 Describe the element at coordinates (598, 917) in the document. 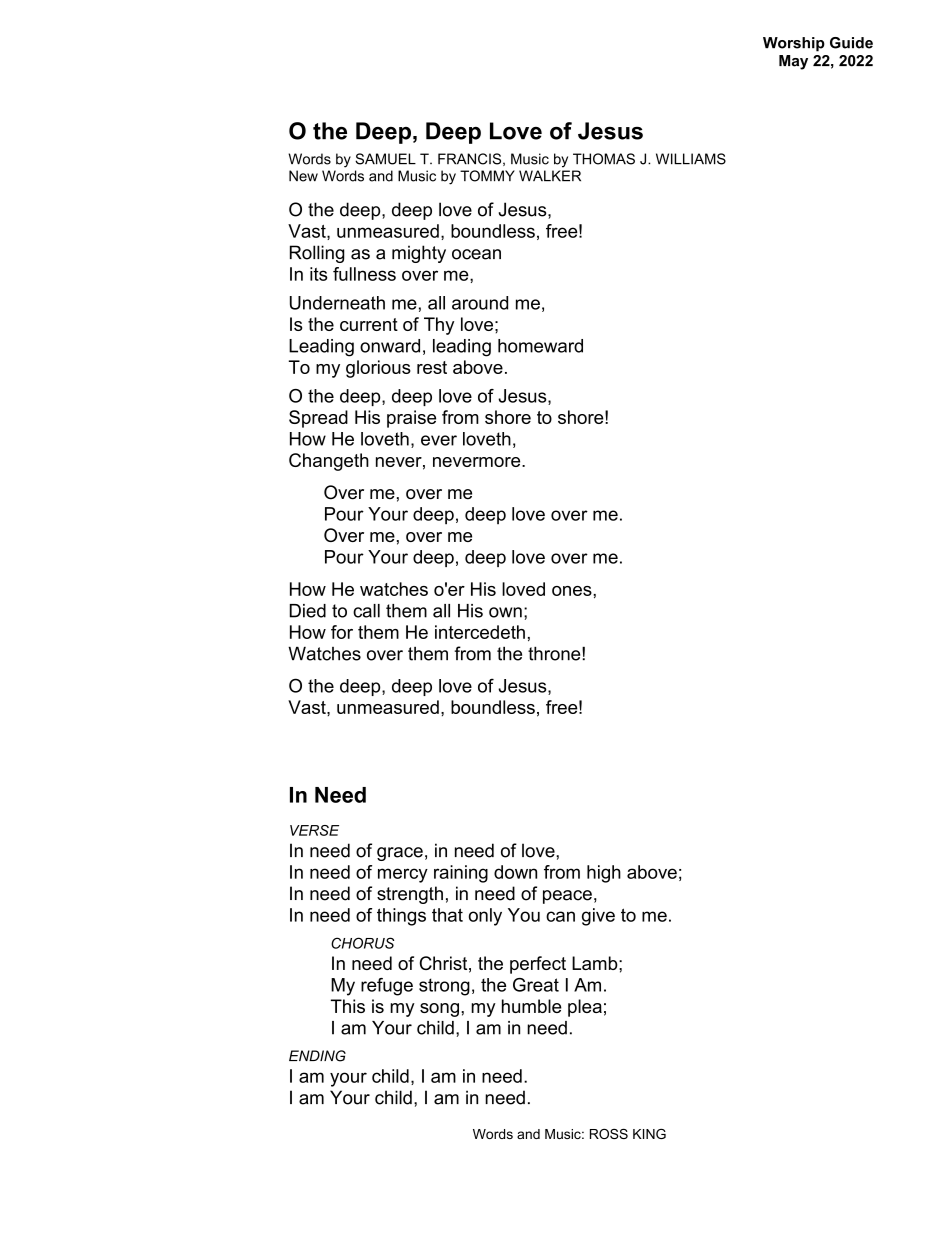

I see `give` at that location.
